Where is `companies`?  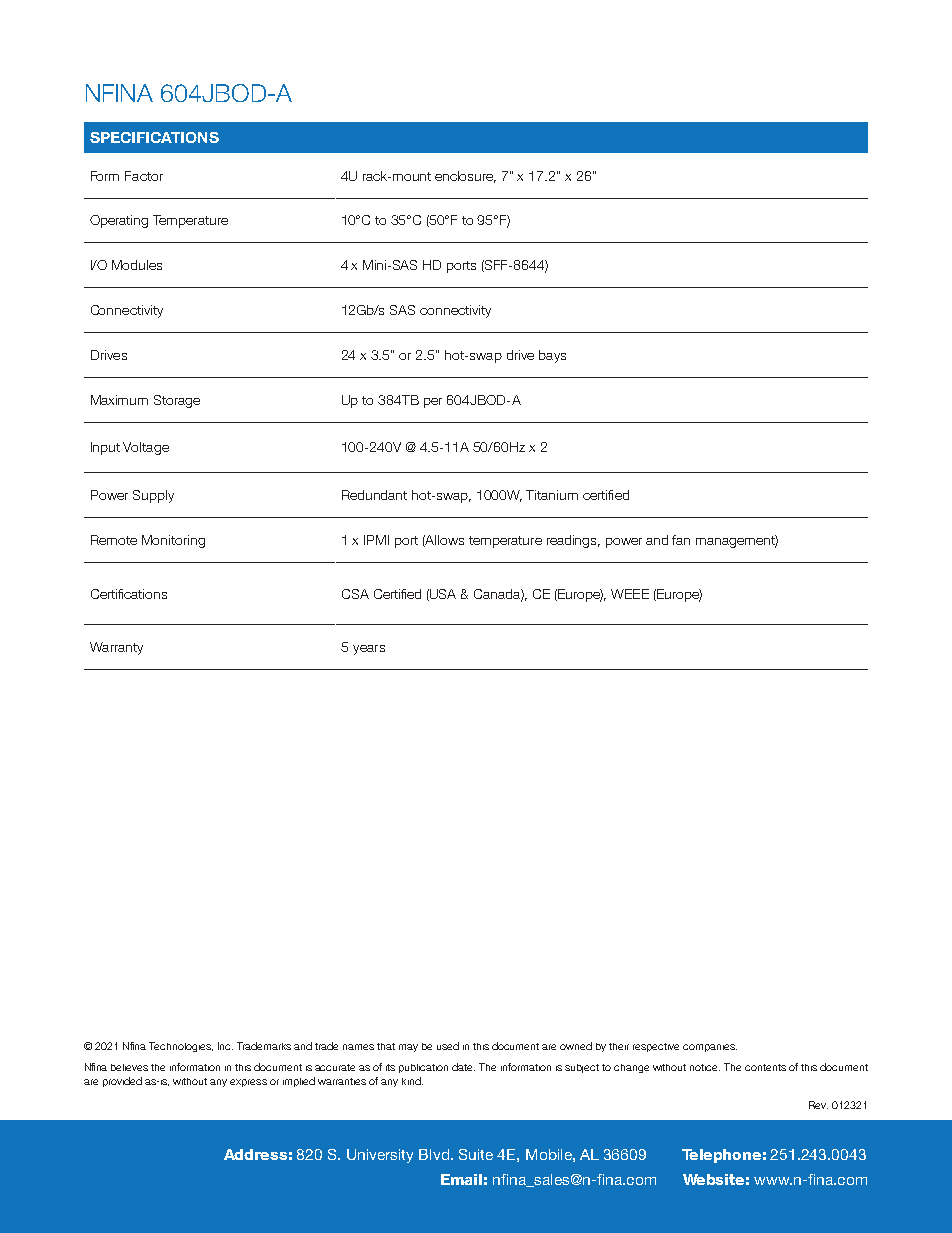
companies is located at coordinates (710, 1048).
